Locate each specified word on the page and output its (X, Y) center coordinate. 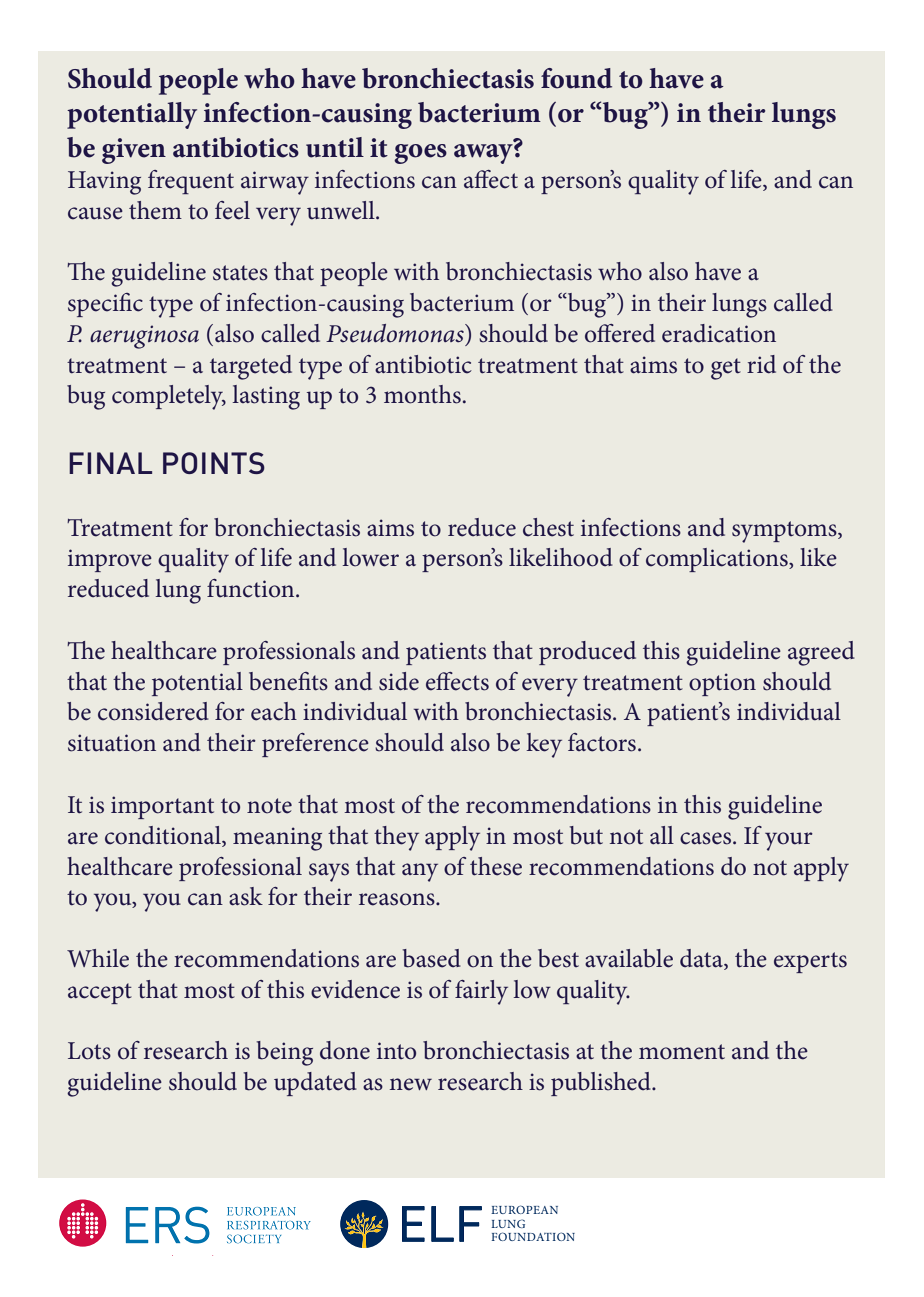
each (274, 711)
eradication (719, 333)
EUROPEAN (524, 1209)
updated (315, 1084)
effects (457, 681)
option (722, 684)
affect (491, 179)
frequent (191, 182)
